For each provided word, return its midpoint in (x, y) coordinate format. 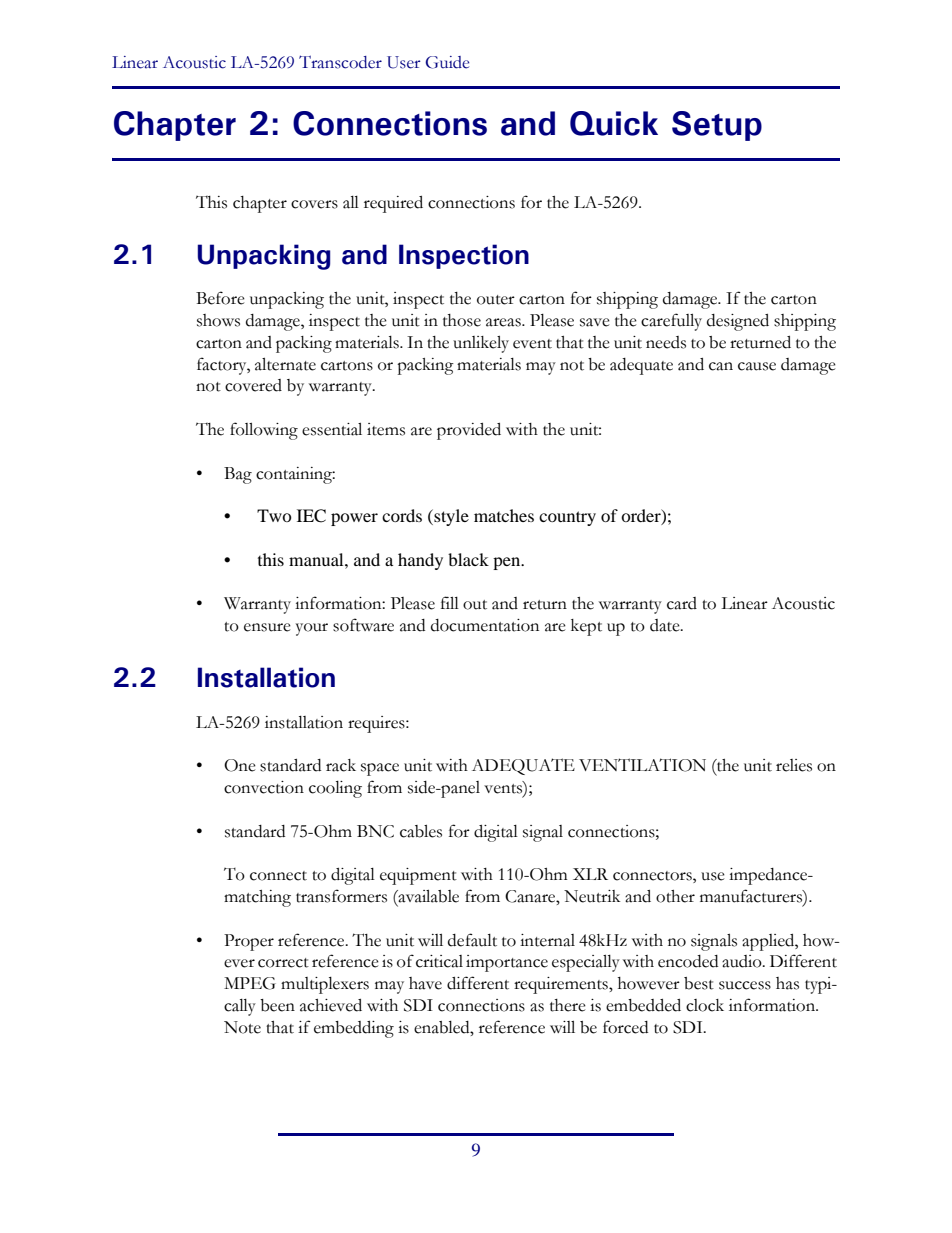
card (682, 603)
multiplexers (325, 985)
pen (508, 563)
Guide (447, 62)
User (404, 62)
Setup (717, 126)
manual (317, 559)
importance (507, 963)
